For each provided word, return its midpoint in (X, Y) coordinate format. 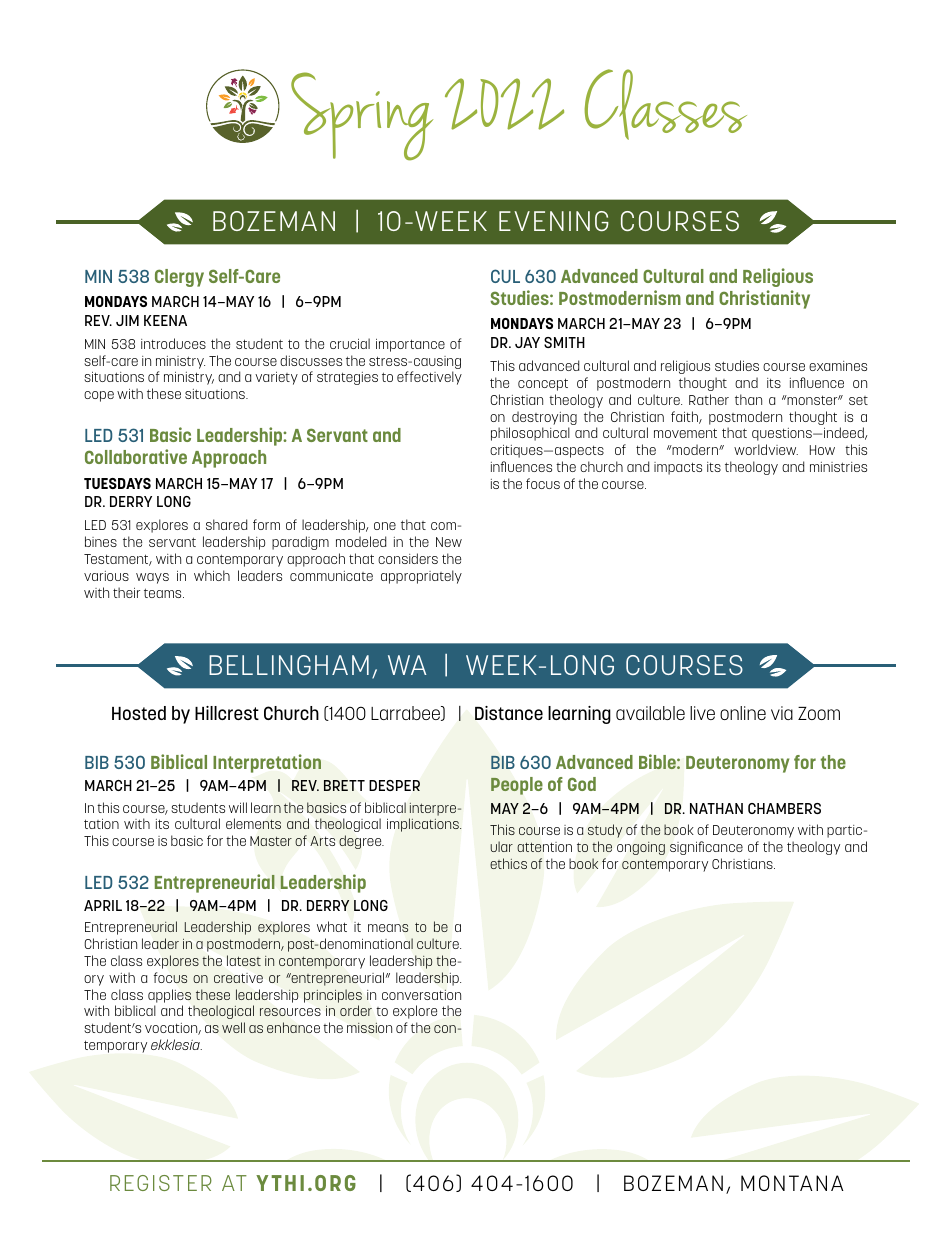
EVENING (554, 221)
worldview (766, 449)
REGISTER (161, 1183)
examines (838, 366)
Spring (362, 116)
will (238, 807)
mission (369, 1027)
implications (424, 825)
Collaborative (136, 456)
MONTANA (792, 1183)
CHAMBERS (784, 808)
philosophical (530, 434)
